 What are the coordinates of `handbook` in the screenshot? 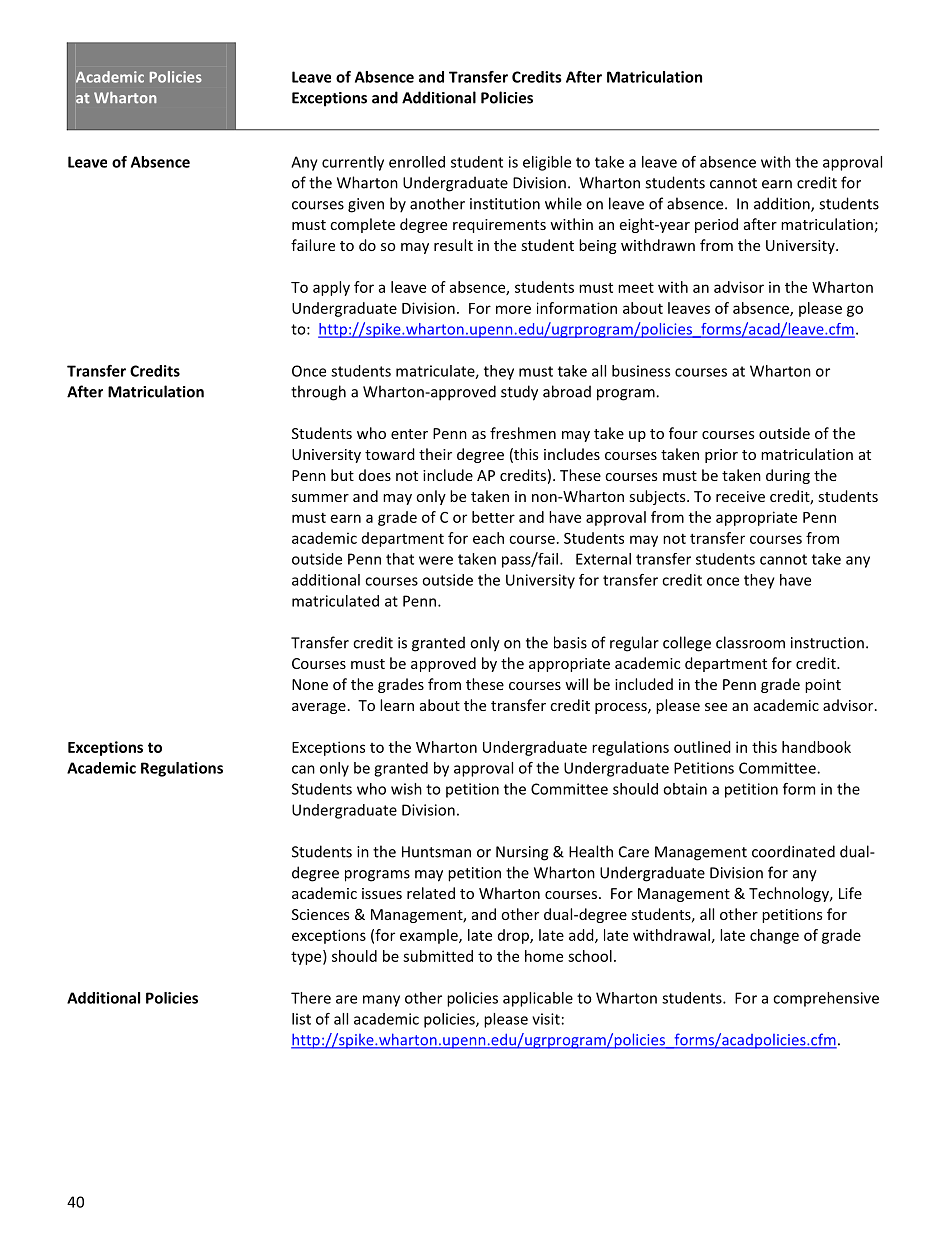 It's located at (816, 747).
